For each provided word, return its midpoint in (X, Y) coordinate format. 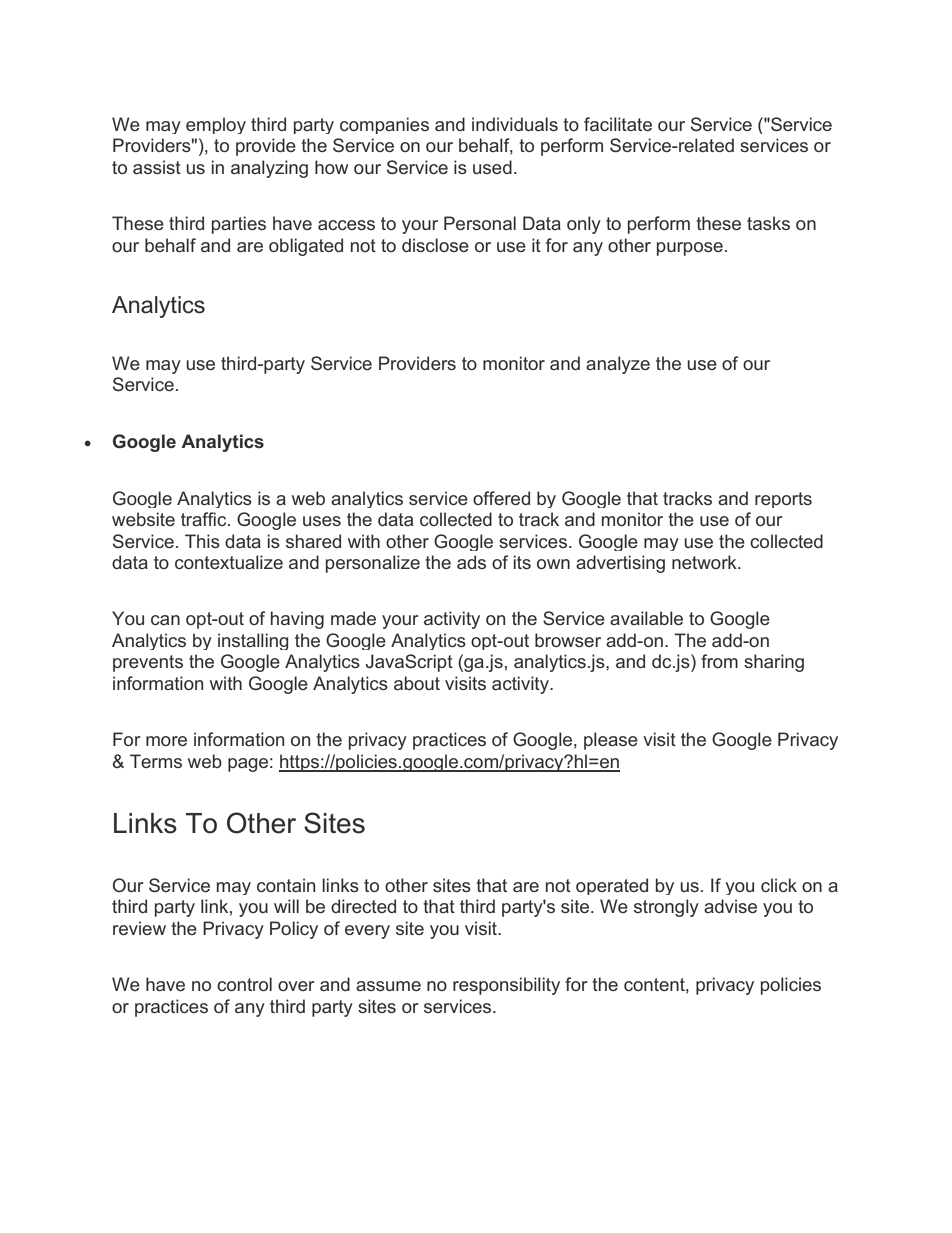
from (719, 661)
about (417, 683)
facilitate (618, 124)
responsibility (506, 986)
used (492, 167)
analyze (618, 365)
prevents (148, 663)
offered (501, 498)
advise (730, 906)
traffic (205, 519)
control (244, 984)
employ (216, 125)
